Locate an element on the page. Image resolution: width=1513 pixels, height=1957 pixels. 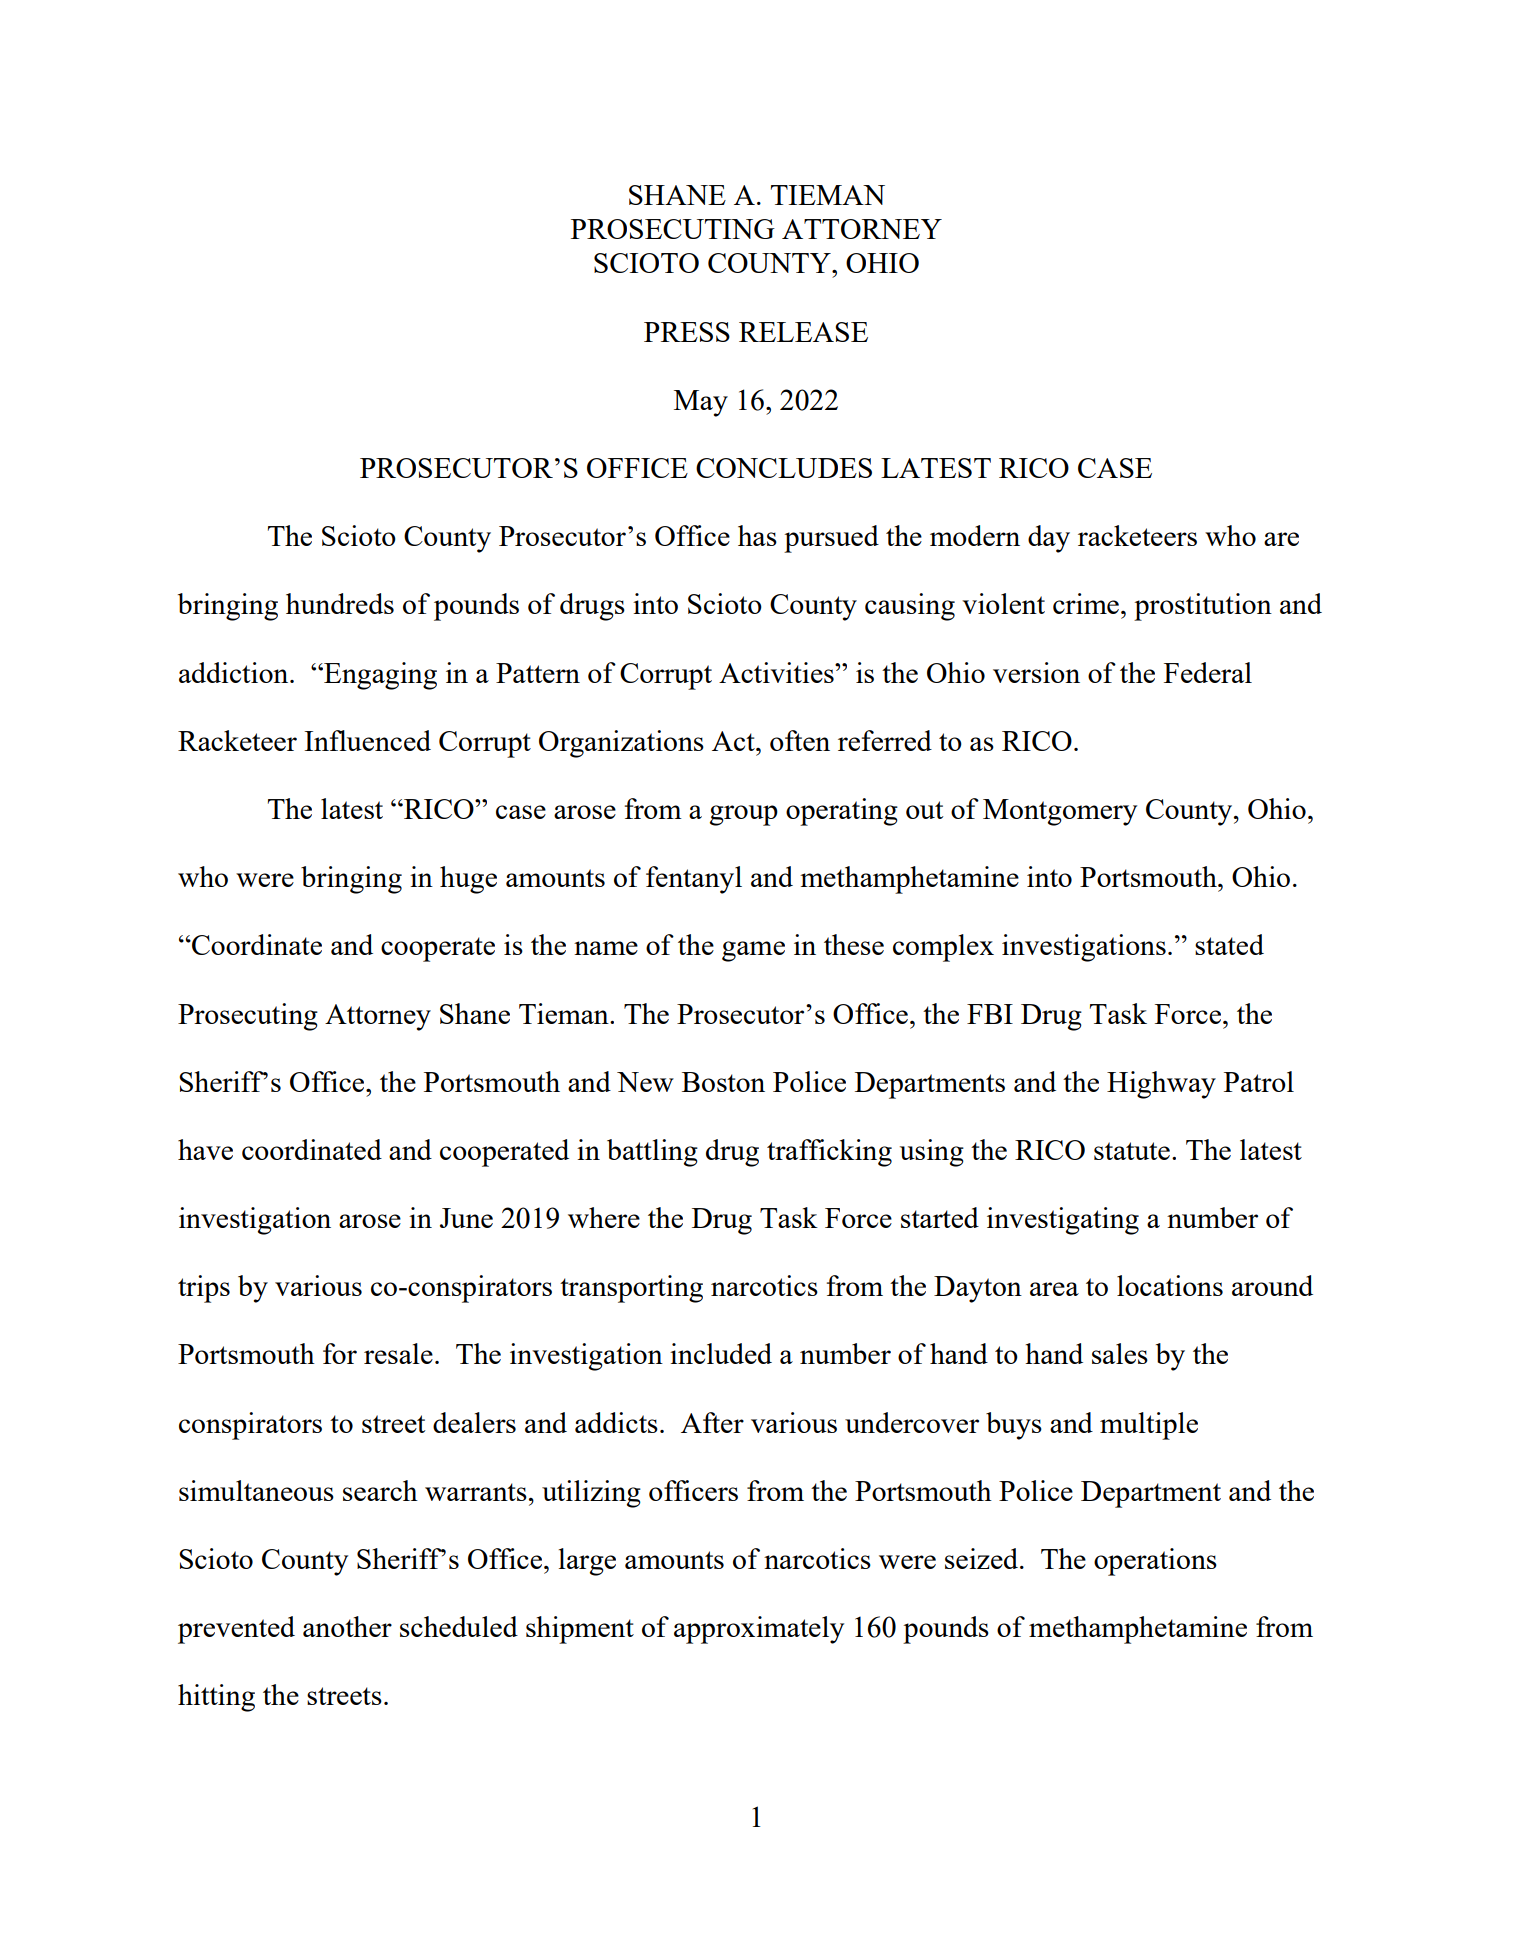
group is located at coordinates (744, 815).
